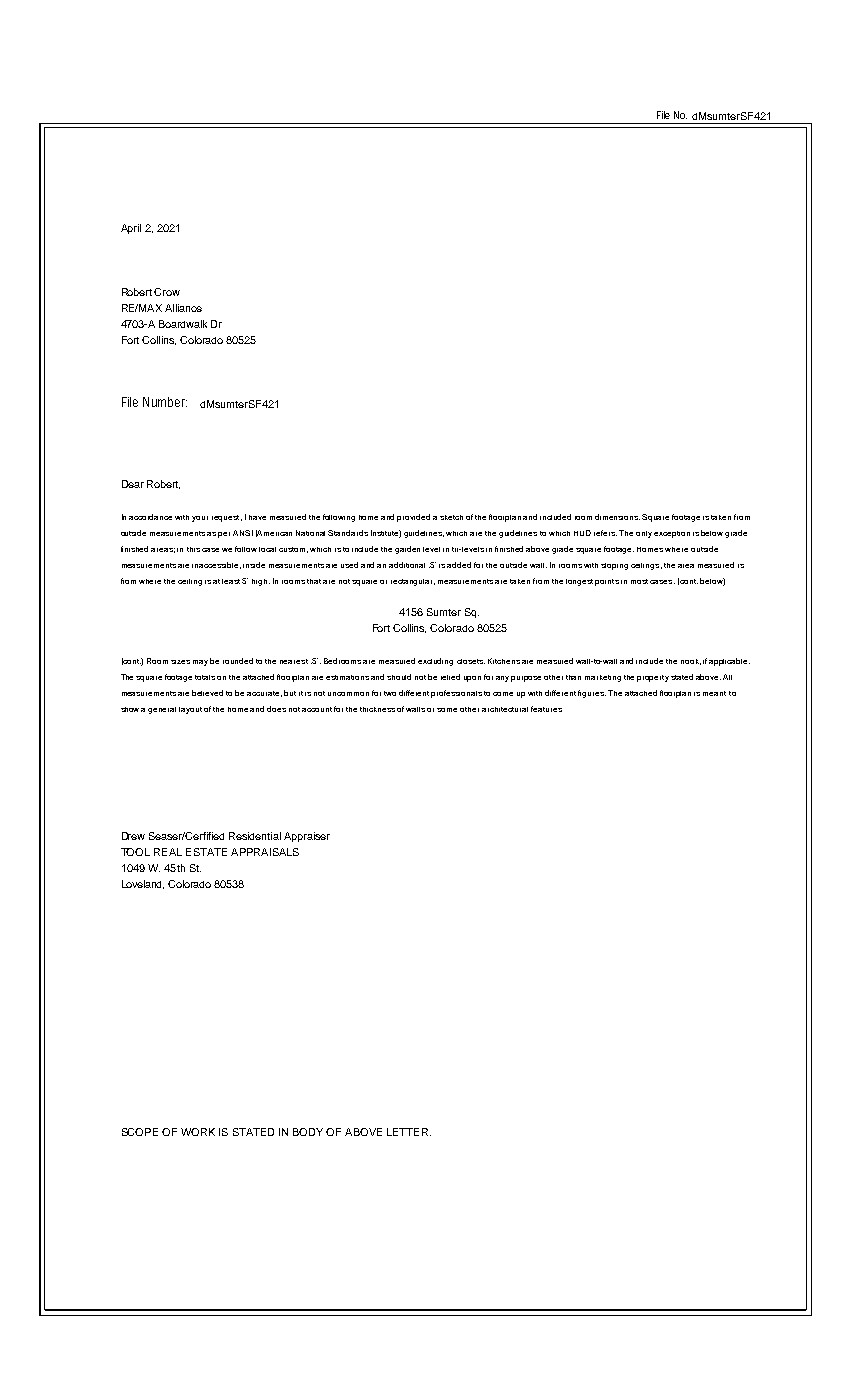 The image size is (849, 1400). Describe the element at coordinates (603, 678) in the screenshot. I see `marketing` at that location.
